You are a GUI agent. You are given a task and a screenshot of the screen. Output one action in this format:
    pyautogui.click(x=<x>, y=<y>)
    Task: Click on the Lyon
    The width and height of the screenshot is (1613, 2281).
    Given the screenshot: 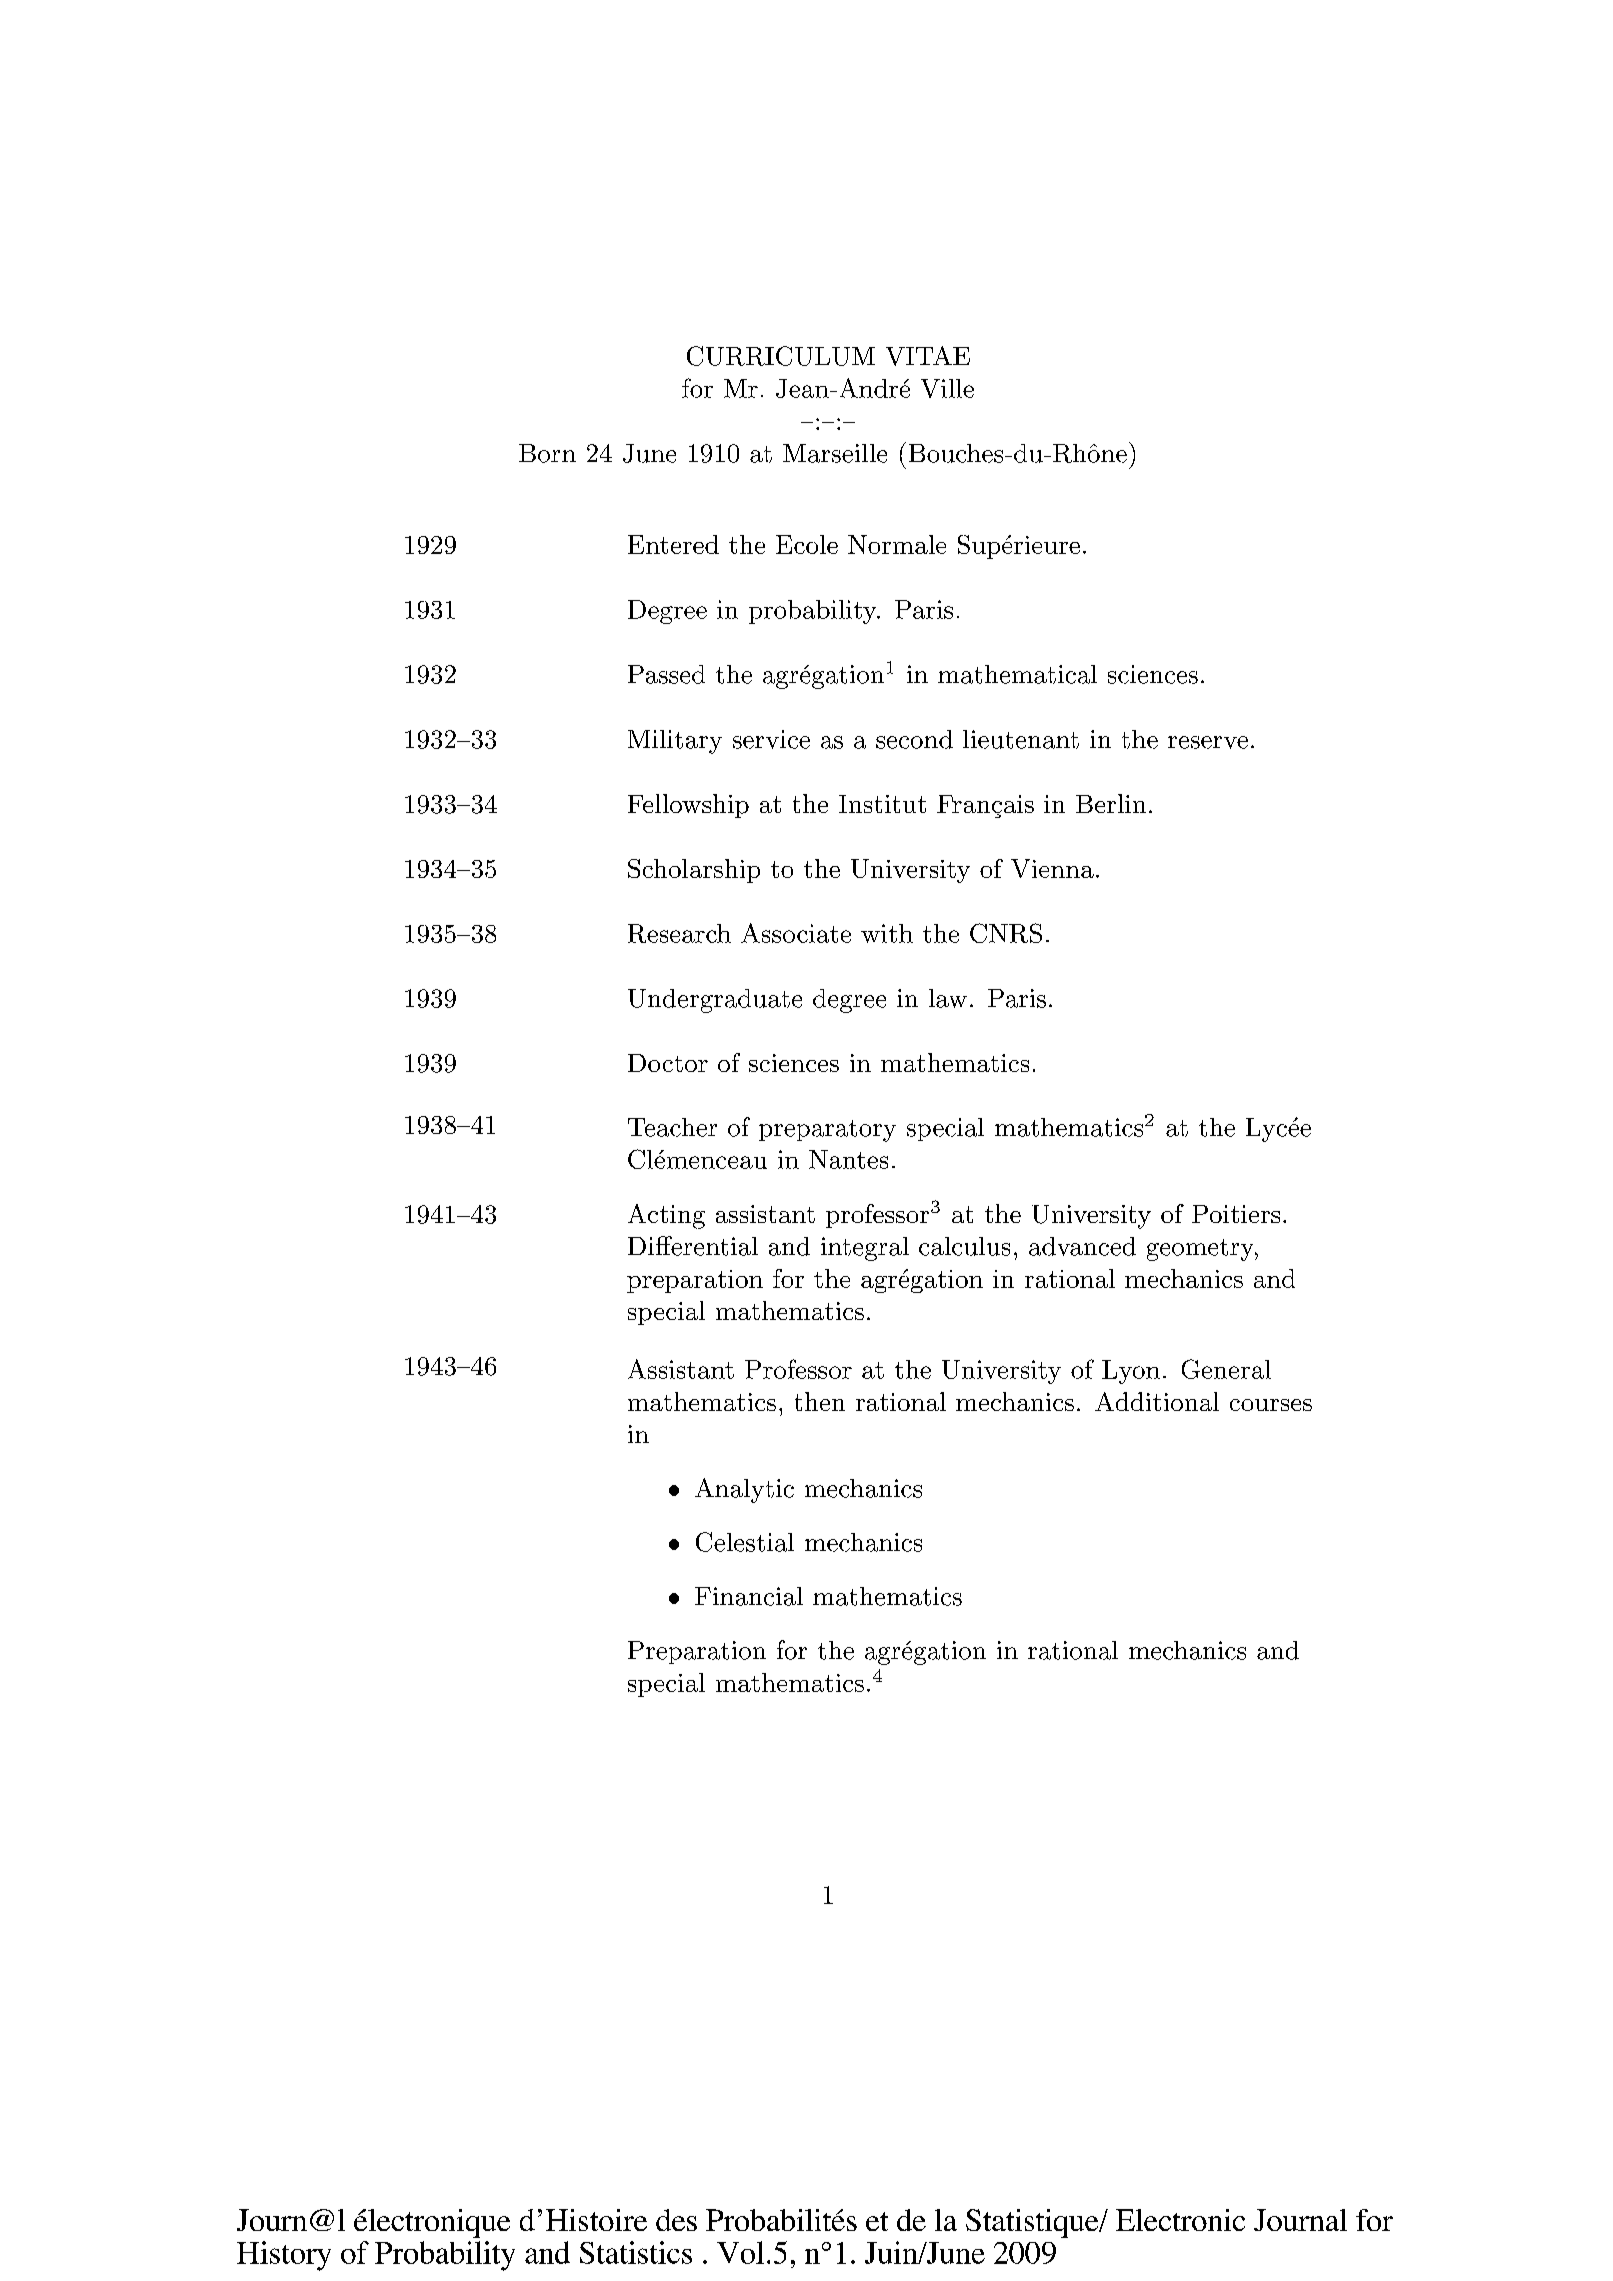 What is the action you would take?
    pyautogui.click(x=1131, y=1372)
